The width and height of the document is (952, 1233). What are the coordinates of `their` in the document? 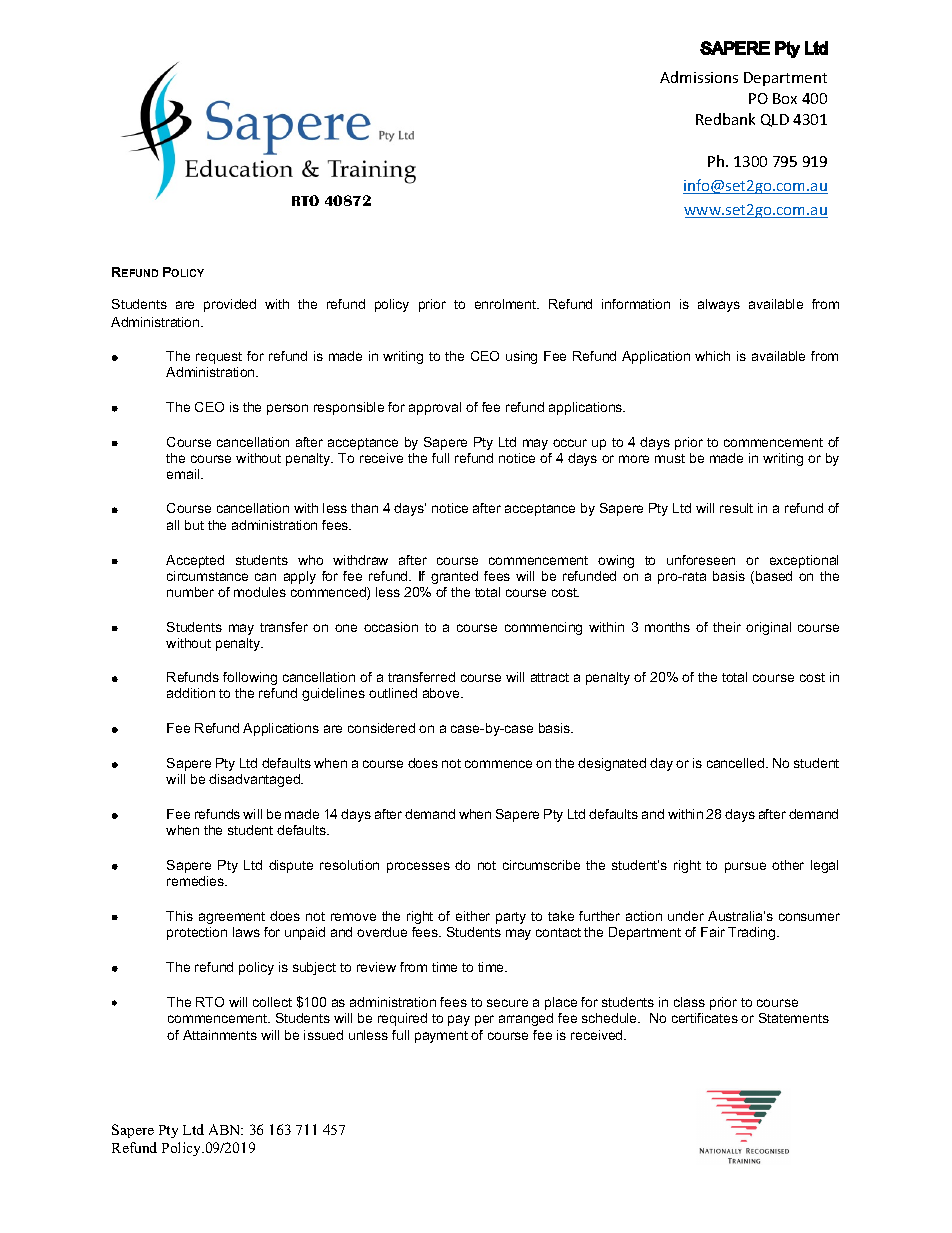 It's located at (727, 627).
